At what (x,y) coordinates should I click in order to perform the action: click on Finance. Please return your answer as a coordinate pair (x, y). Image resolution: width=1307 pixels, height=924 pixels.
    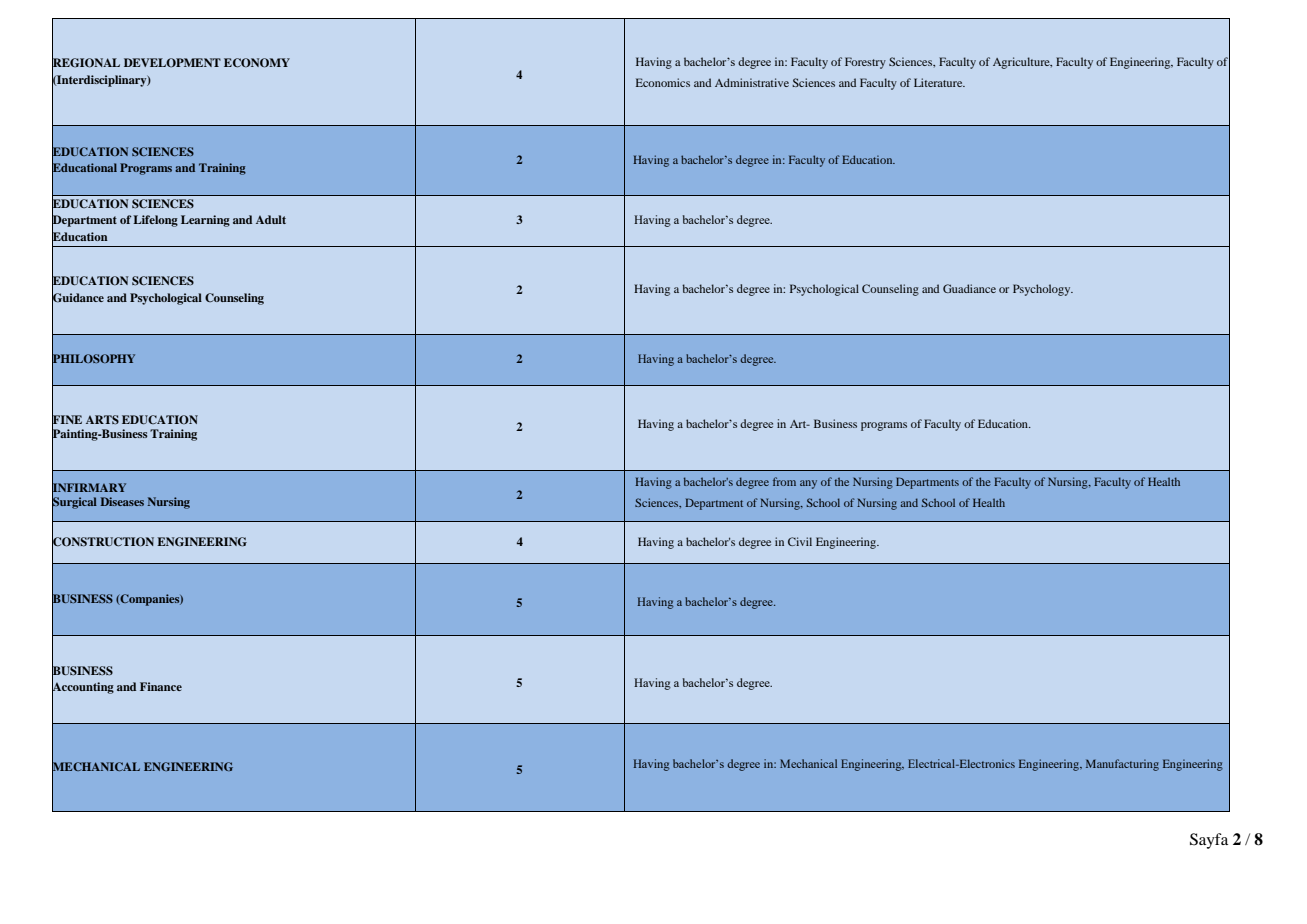
    Looking at the image, I should click on (161, 686).
